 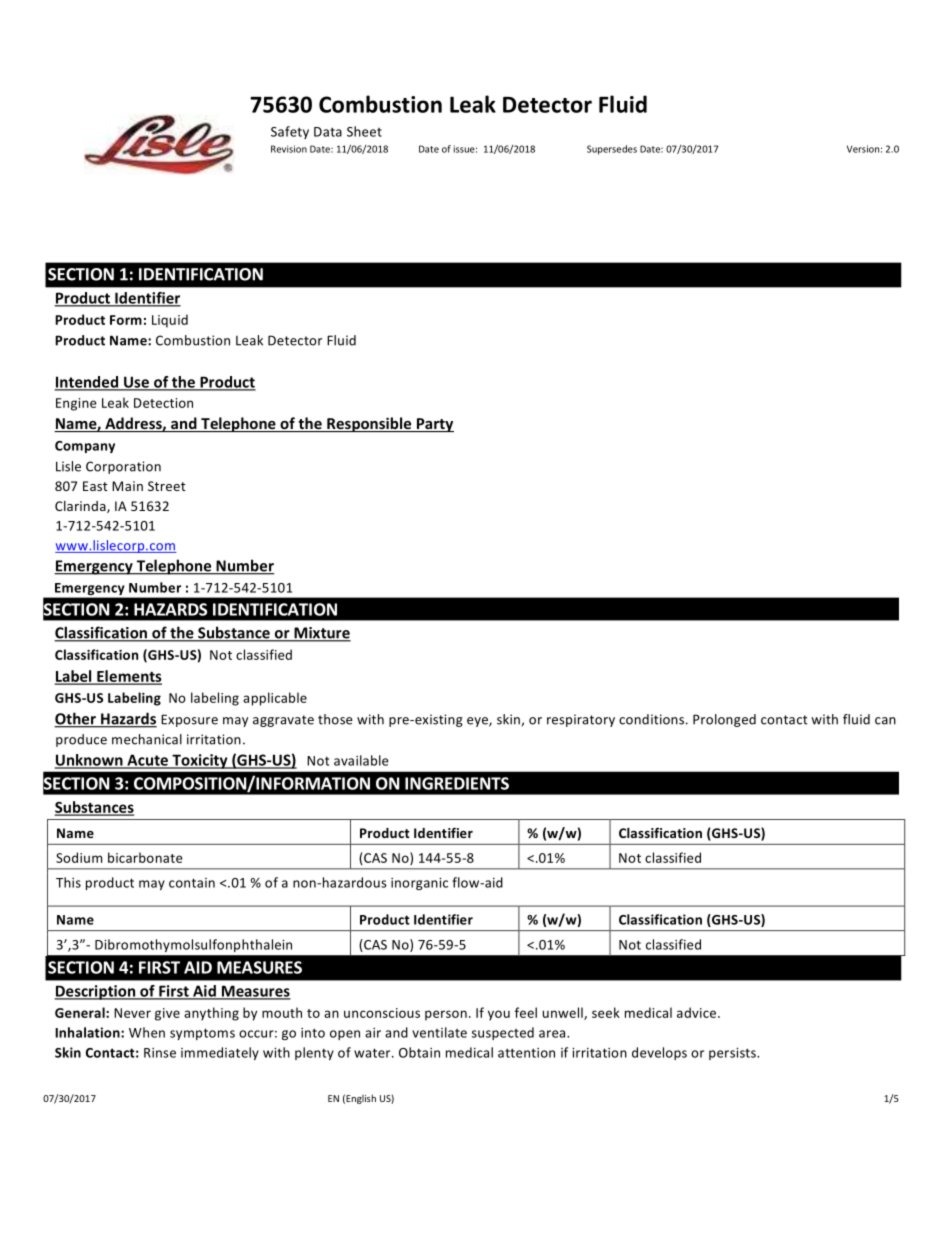 What do you see at coordinates (369, 424) in the document?
I see `Responsible` at bounding box center [369, 424].
